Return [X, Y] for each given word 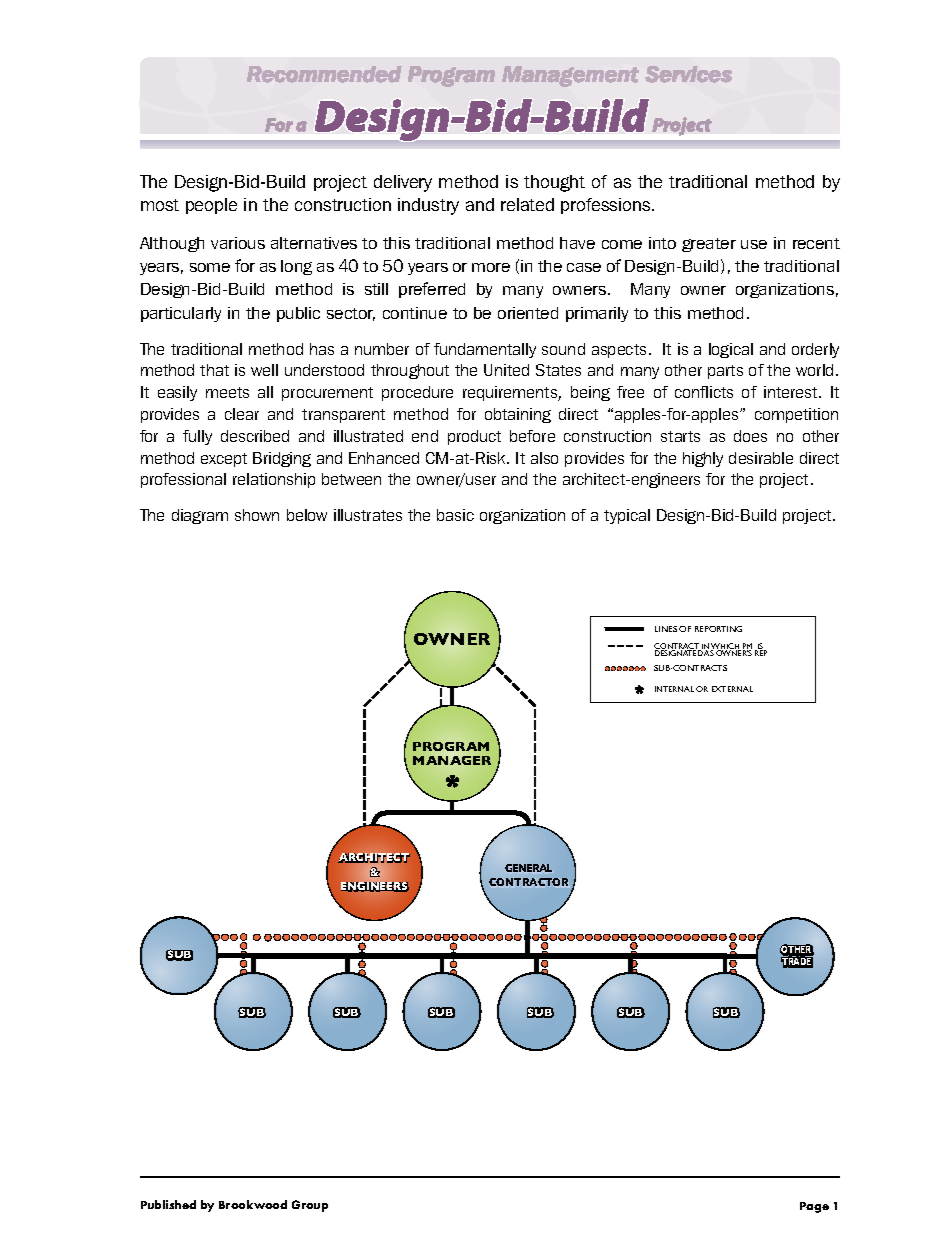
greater [709, 245]
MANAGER [452, 760]
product [474, 437]
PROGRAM [451, 746]
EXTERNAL [732, 689]
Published [168, 1204]
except [224, 460]
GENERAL [528, 868]
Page [814, 1207]
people [211, 206]
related [527, 204]
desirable [761, 458]
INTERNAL [674, 689]
